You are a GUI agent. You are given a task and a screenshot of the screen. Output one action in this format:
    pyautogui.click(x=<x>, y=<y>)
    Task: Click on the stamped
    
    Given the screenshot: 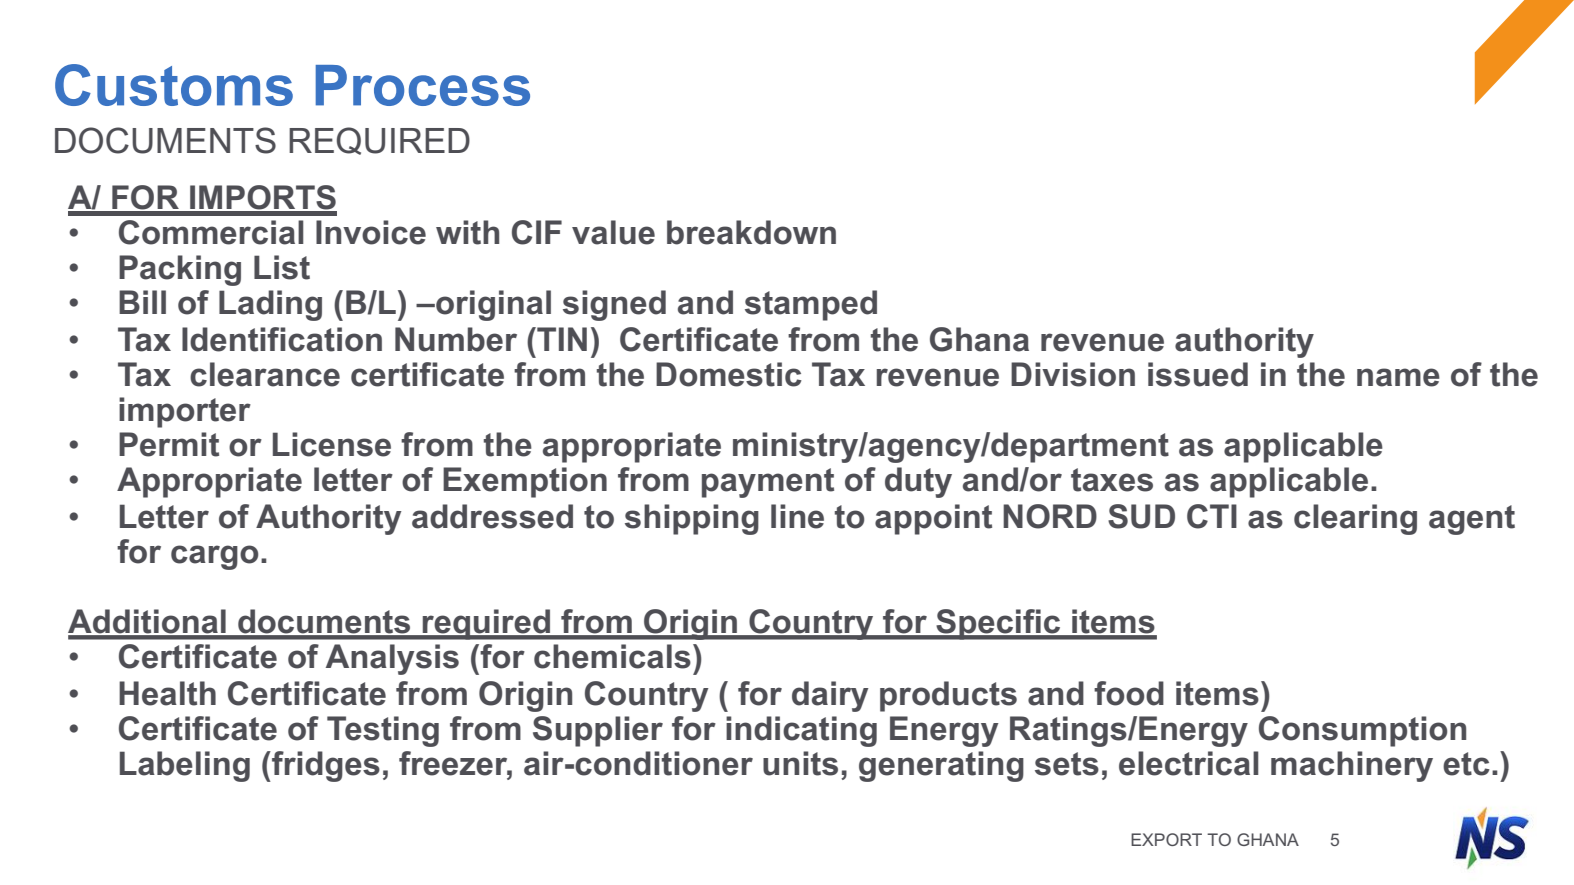 What is the action you would take?
    pyautogui.click(x=811, y=305)
